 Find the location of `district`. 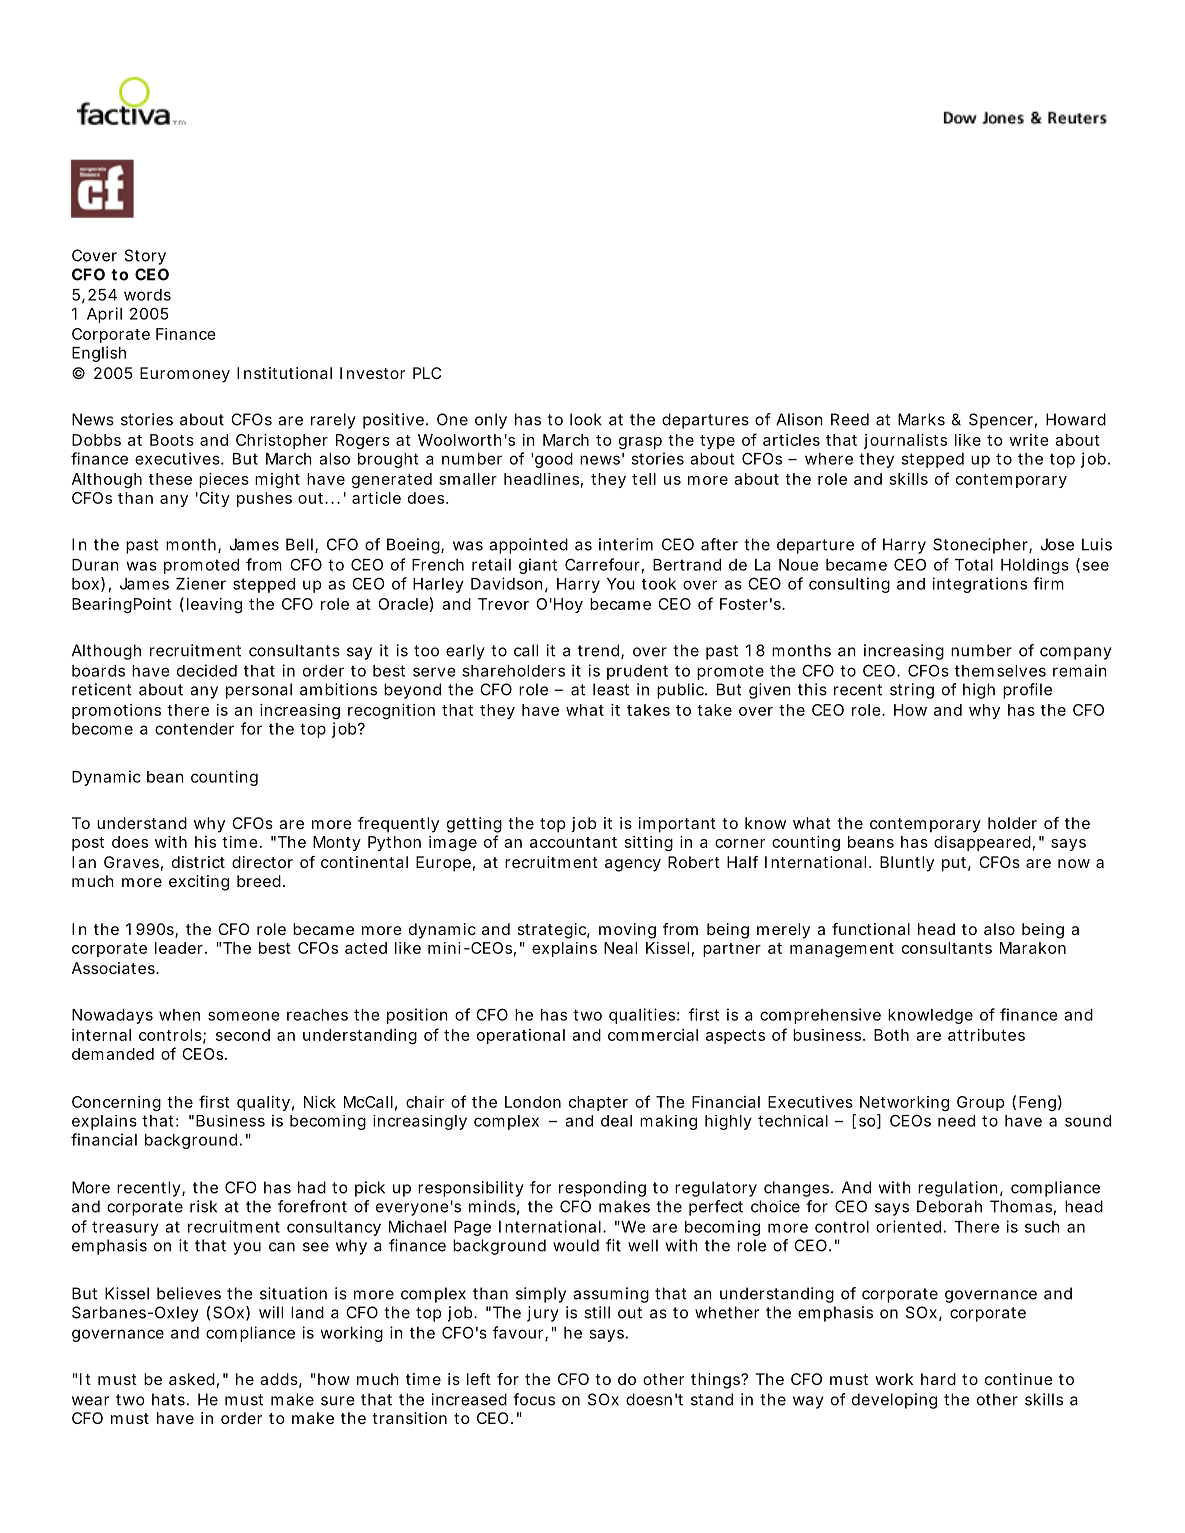

district is located at coordinates (198, 862).
